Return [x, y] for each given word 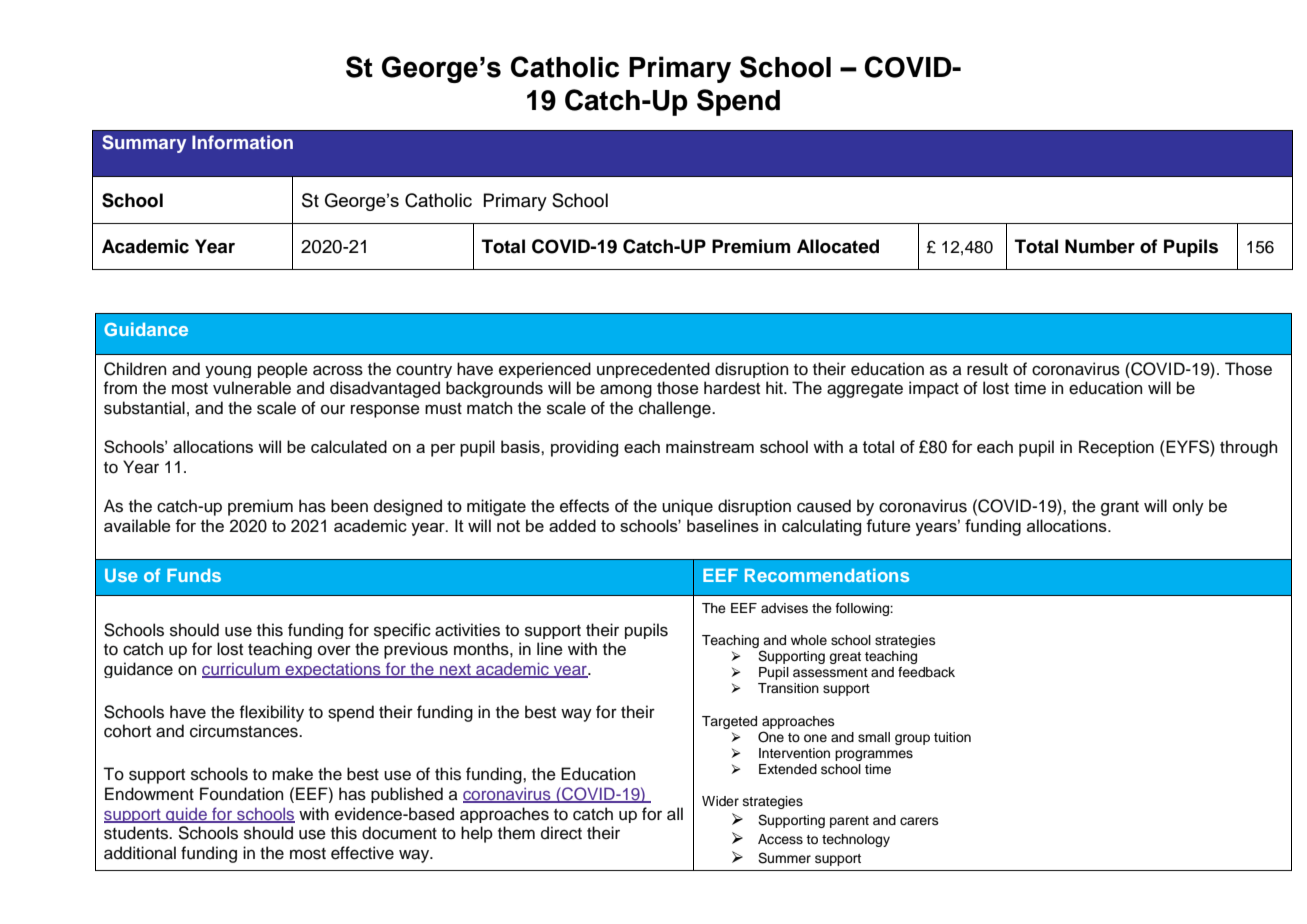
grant [1120, 508]
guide [186, 815]
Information [242, 142]
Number [1100, 246]
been [349, 506]
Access [780, 839]
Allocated [838, 246]
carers [919, 821]
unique [687, 507]
